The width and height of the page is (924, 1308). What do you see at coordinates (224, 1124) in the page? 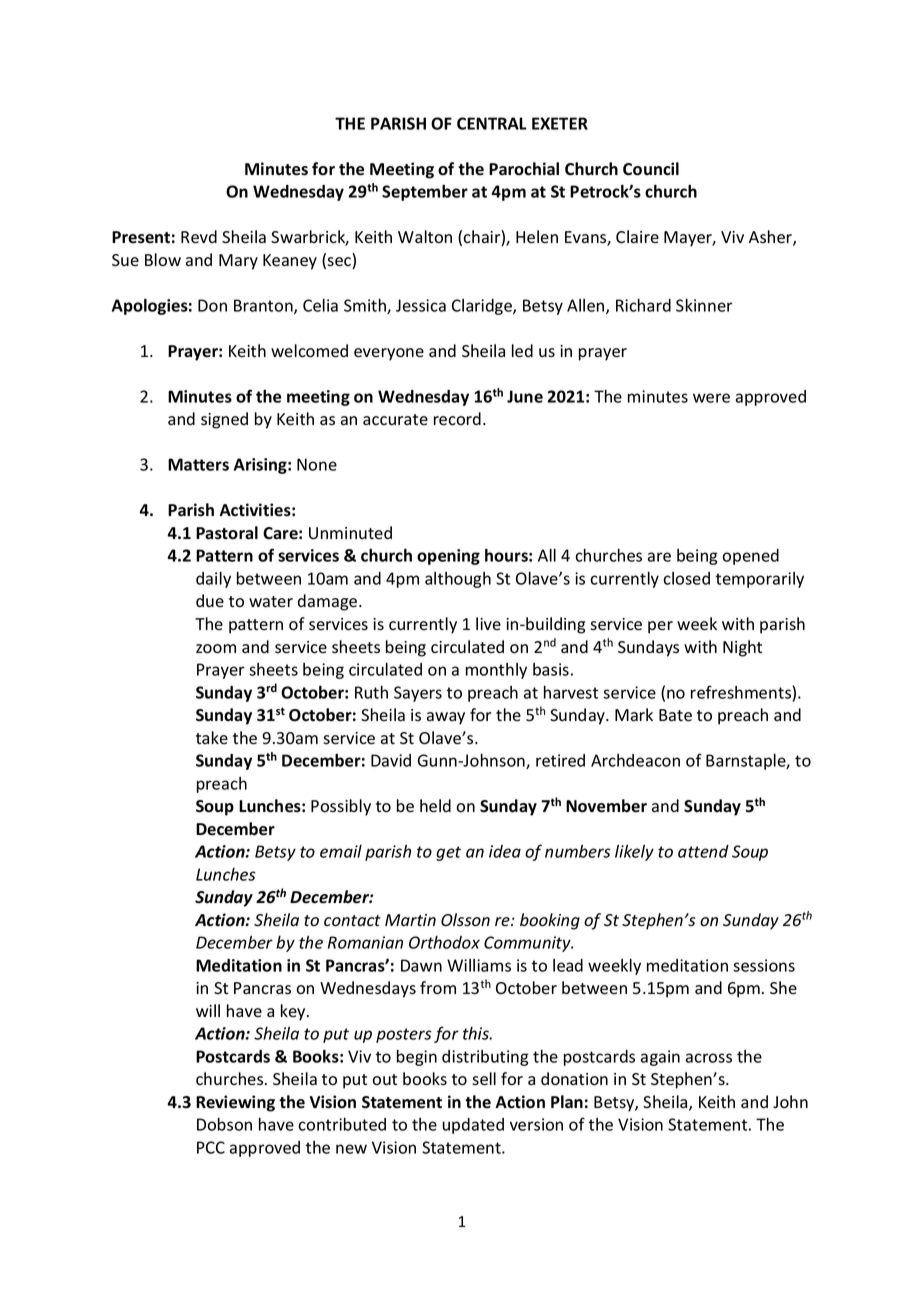
I see `Dobson` at bounding box center [224, 1124].
